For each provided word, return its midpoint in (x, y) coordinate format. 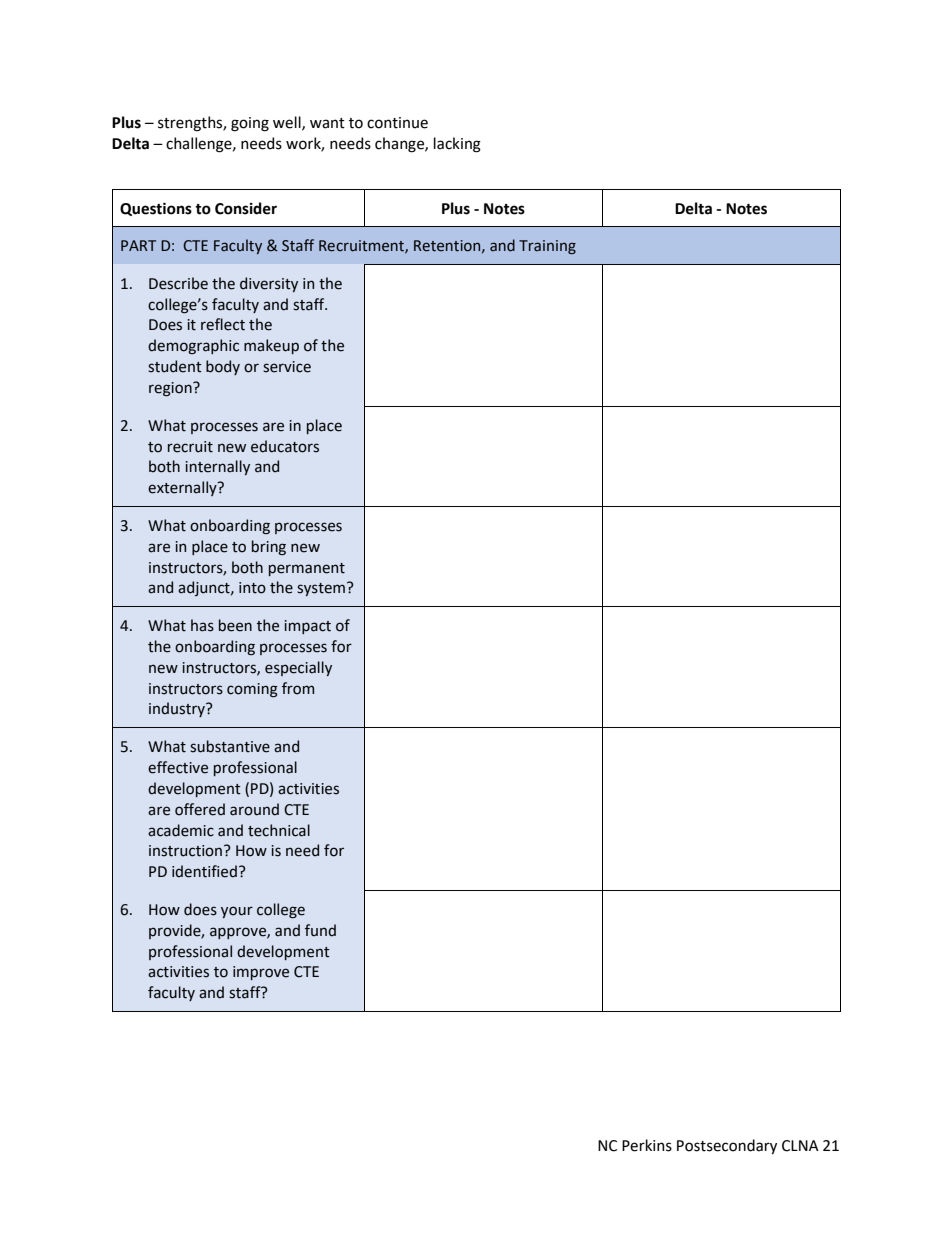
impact (307, 627)
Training (547, 247)
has (202, 625)
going (250, 124)
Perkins (647, 1145)
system (322, 589)
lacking (457, 145)
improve (261, 973)
